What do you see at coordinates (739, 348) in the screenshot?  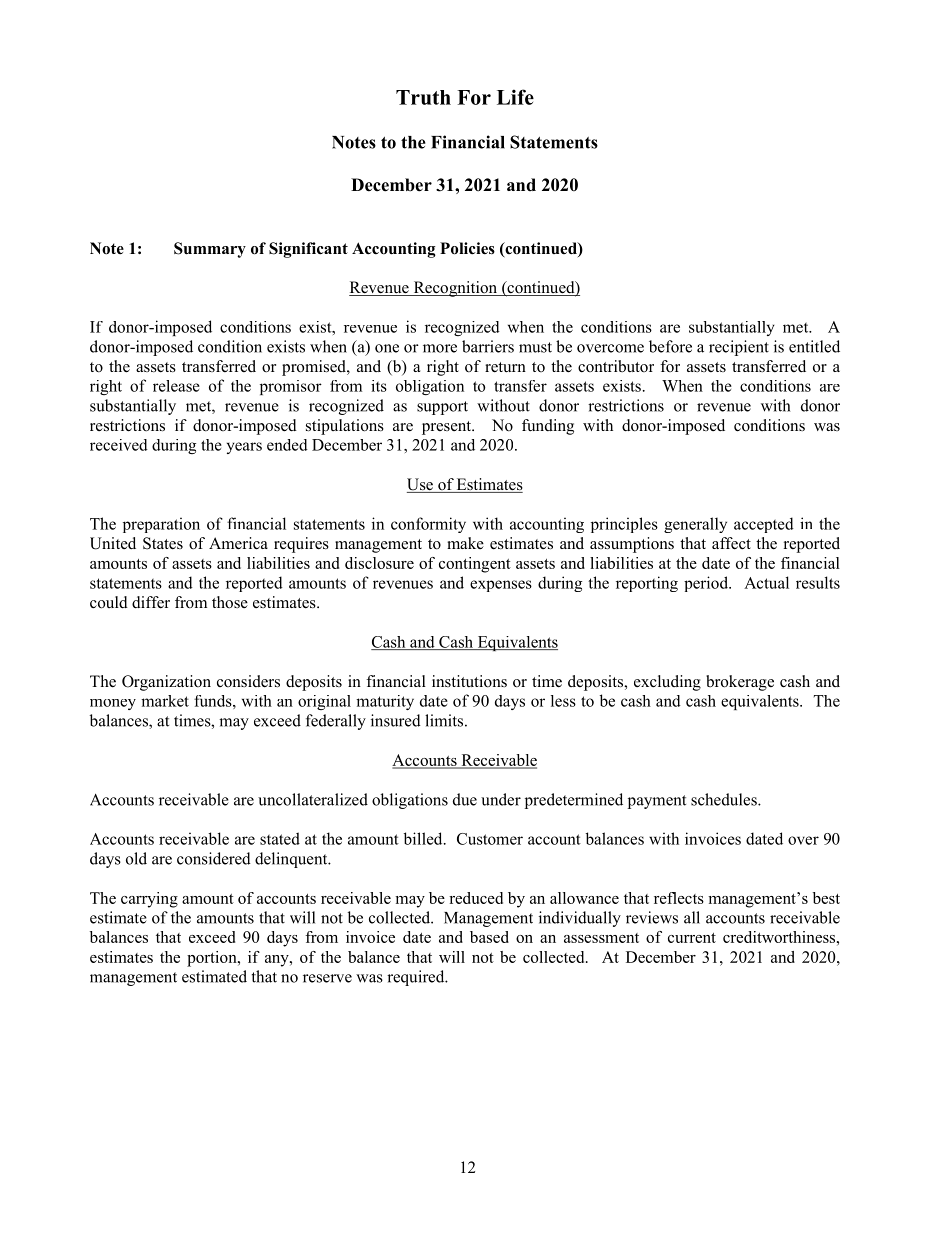 I see `recipient` at bounding box center [739, 348].
